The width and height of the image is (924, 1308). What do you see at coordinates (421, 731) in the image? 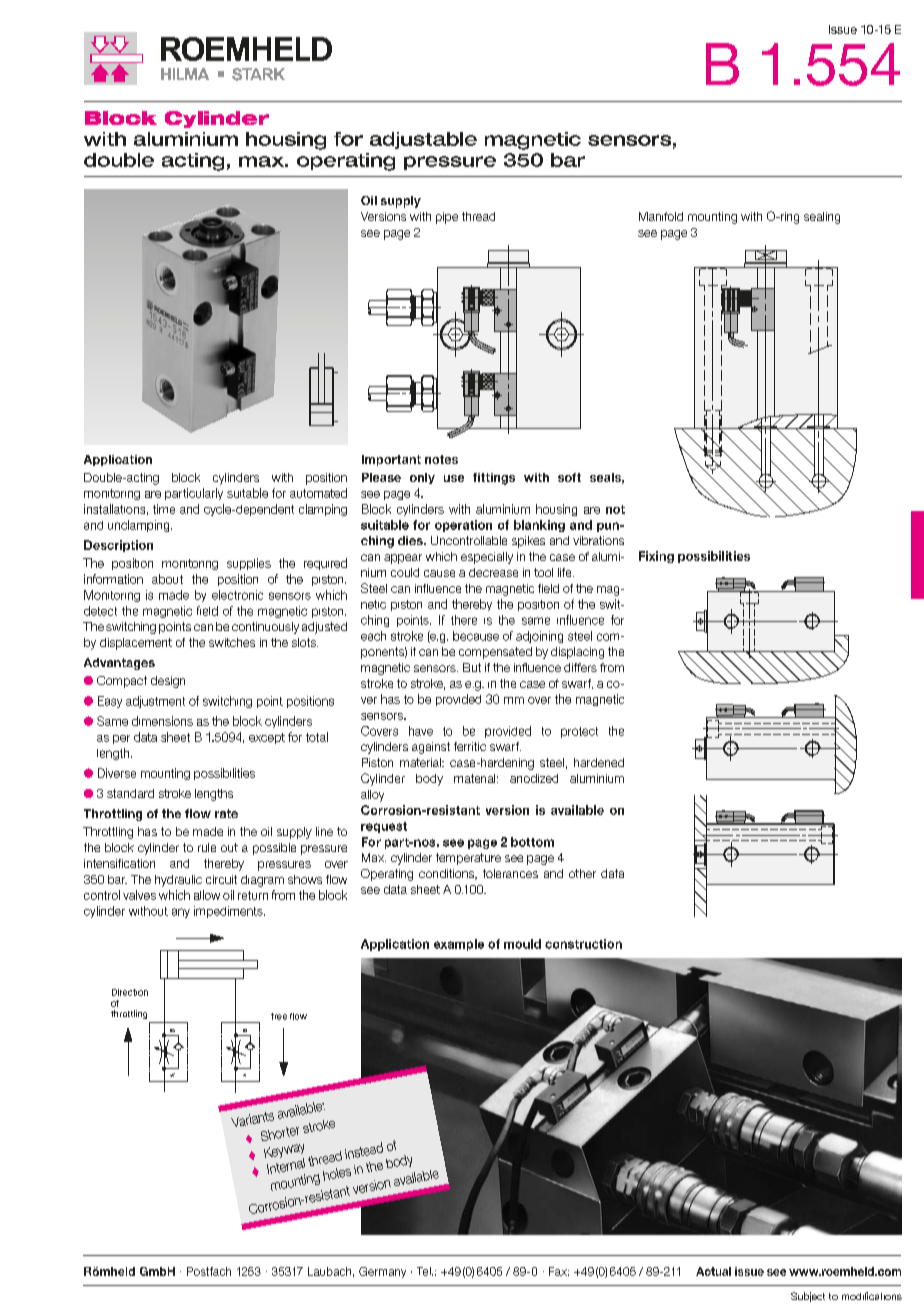
I see `have` at bounding box center [421, 731].
